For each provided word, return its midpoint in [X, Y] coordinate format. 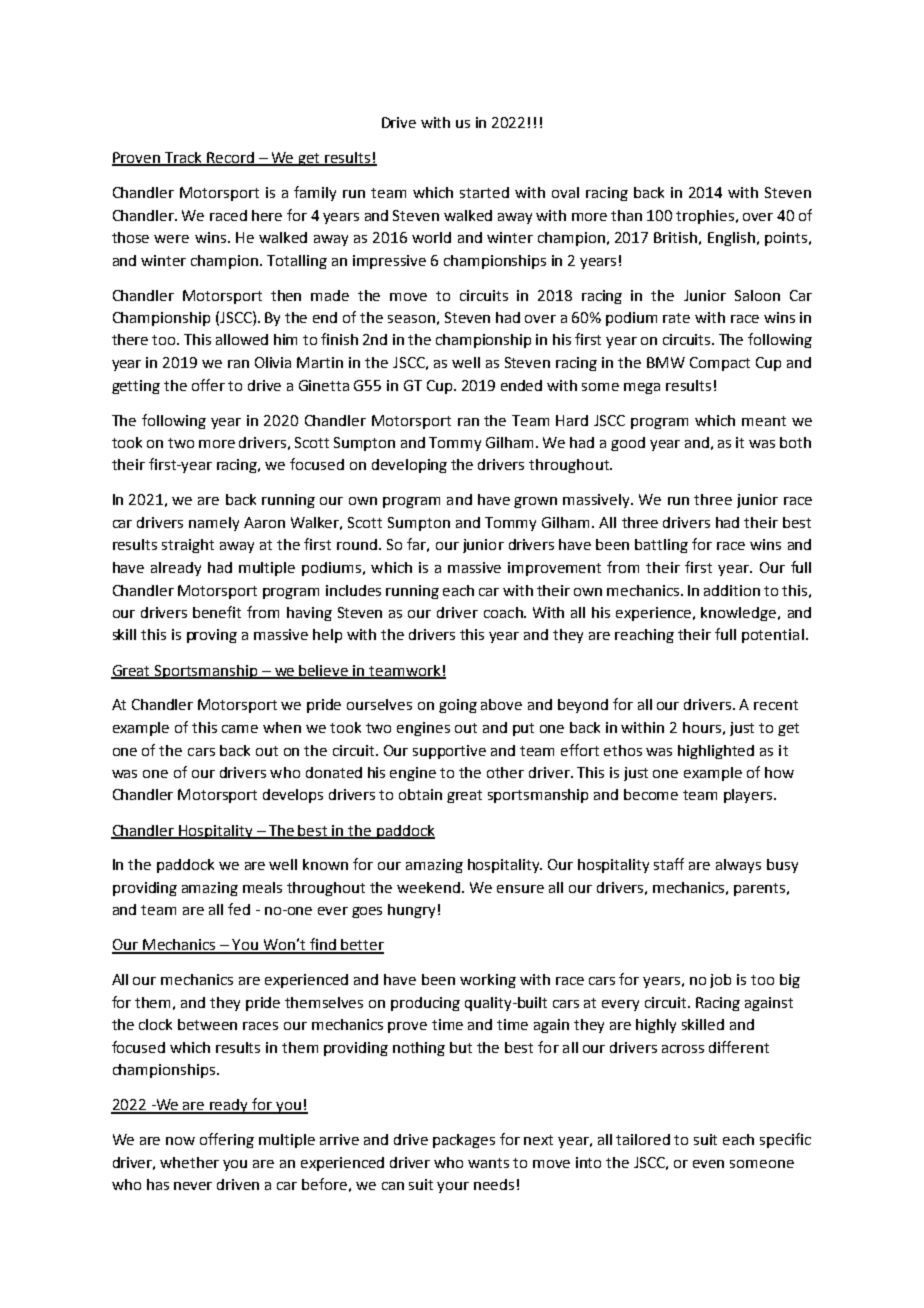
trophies [706, 217]
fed [239, 909]
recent [776, 705]
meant [764, 421]
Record [230, 159]
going [458, 706]
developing [409, 466]
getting [136, 387]
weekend [428, 887]
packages [464, 1141]
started [484, 192]
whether [189, 1162]
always [738, 866]
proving [212, 636]
